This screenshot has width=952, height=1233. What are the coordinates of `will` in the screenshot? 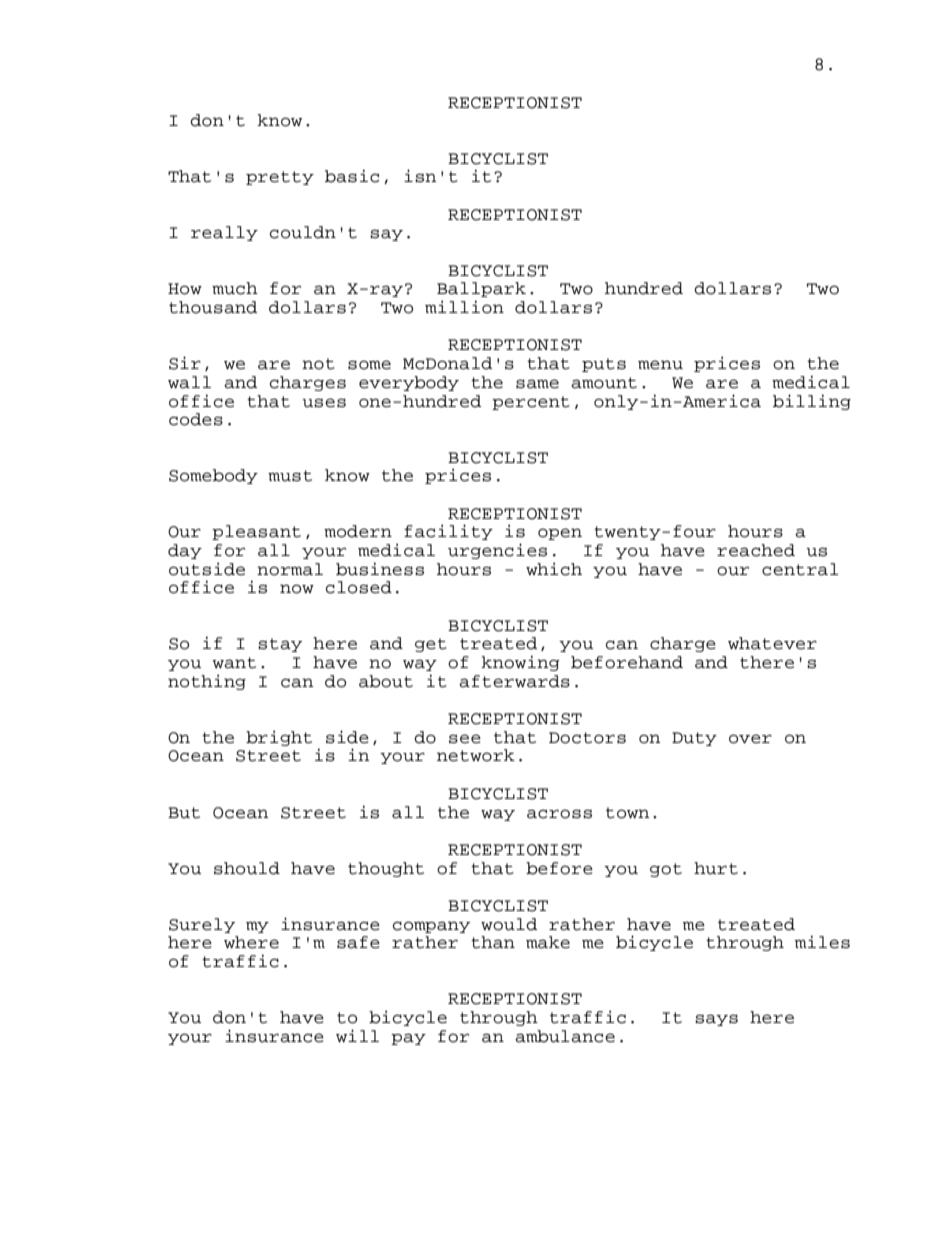 It's located at (357, 1035).
